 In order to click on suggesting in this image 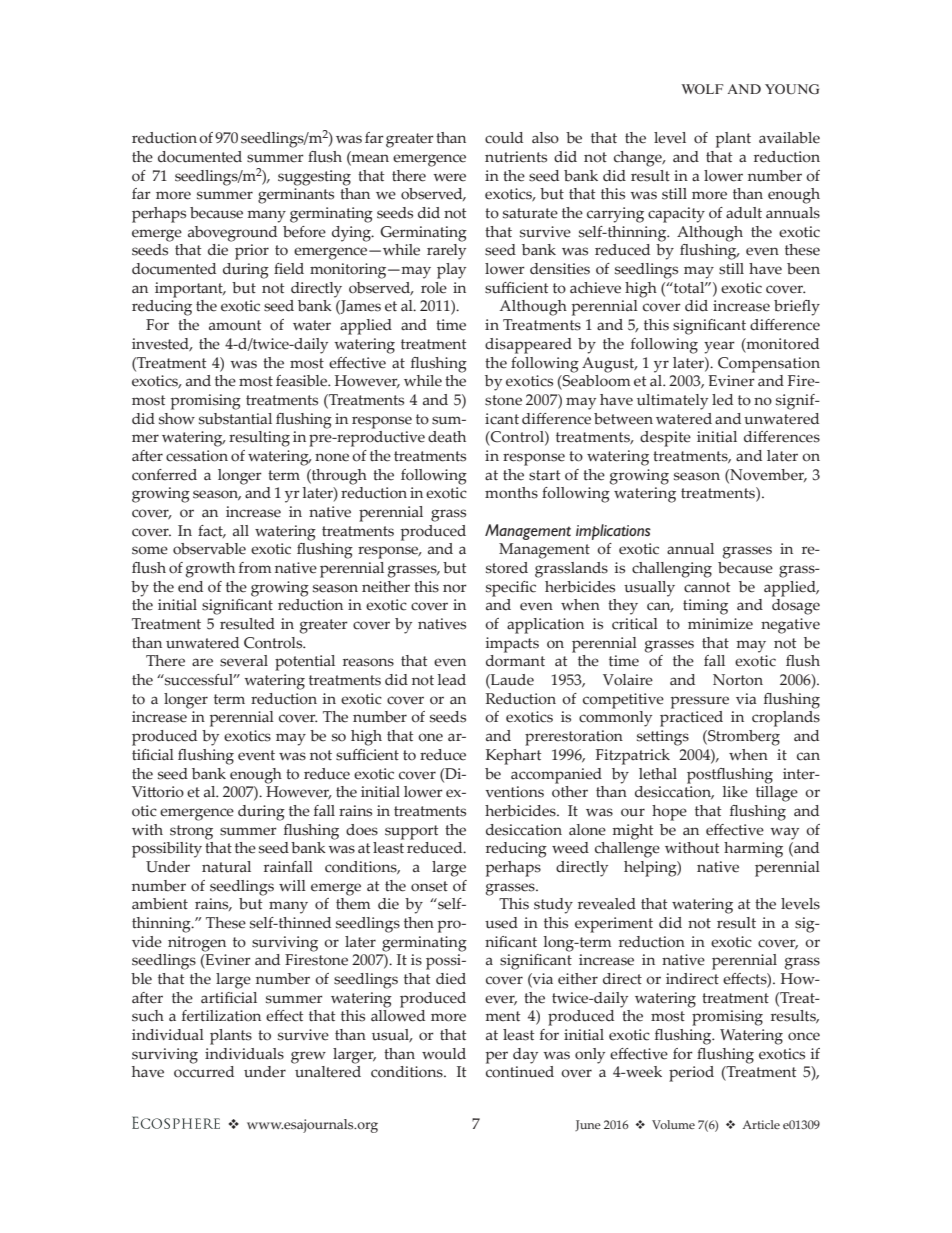, I will do `click(314, 178)`.
